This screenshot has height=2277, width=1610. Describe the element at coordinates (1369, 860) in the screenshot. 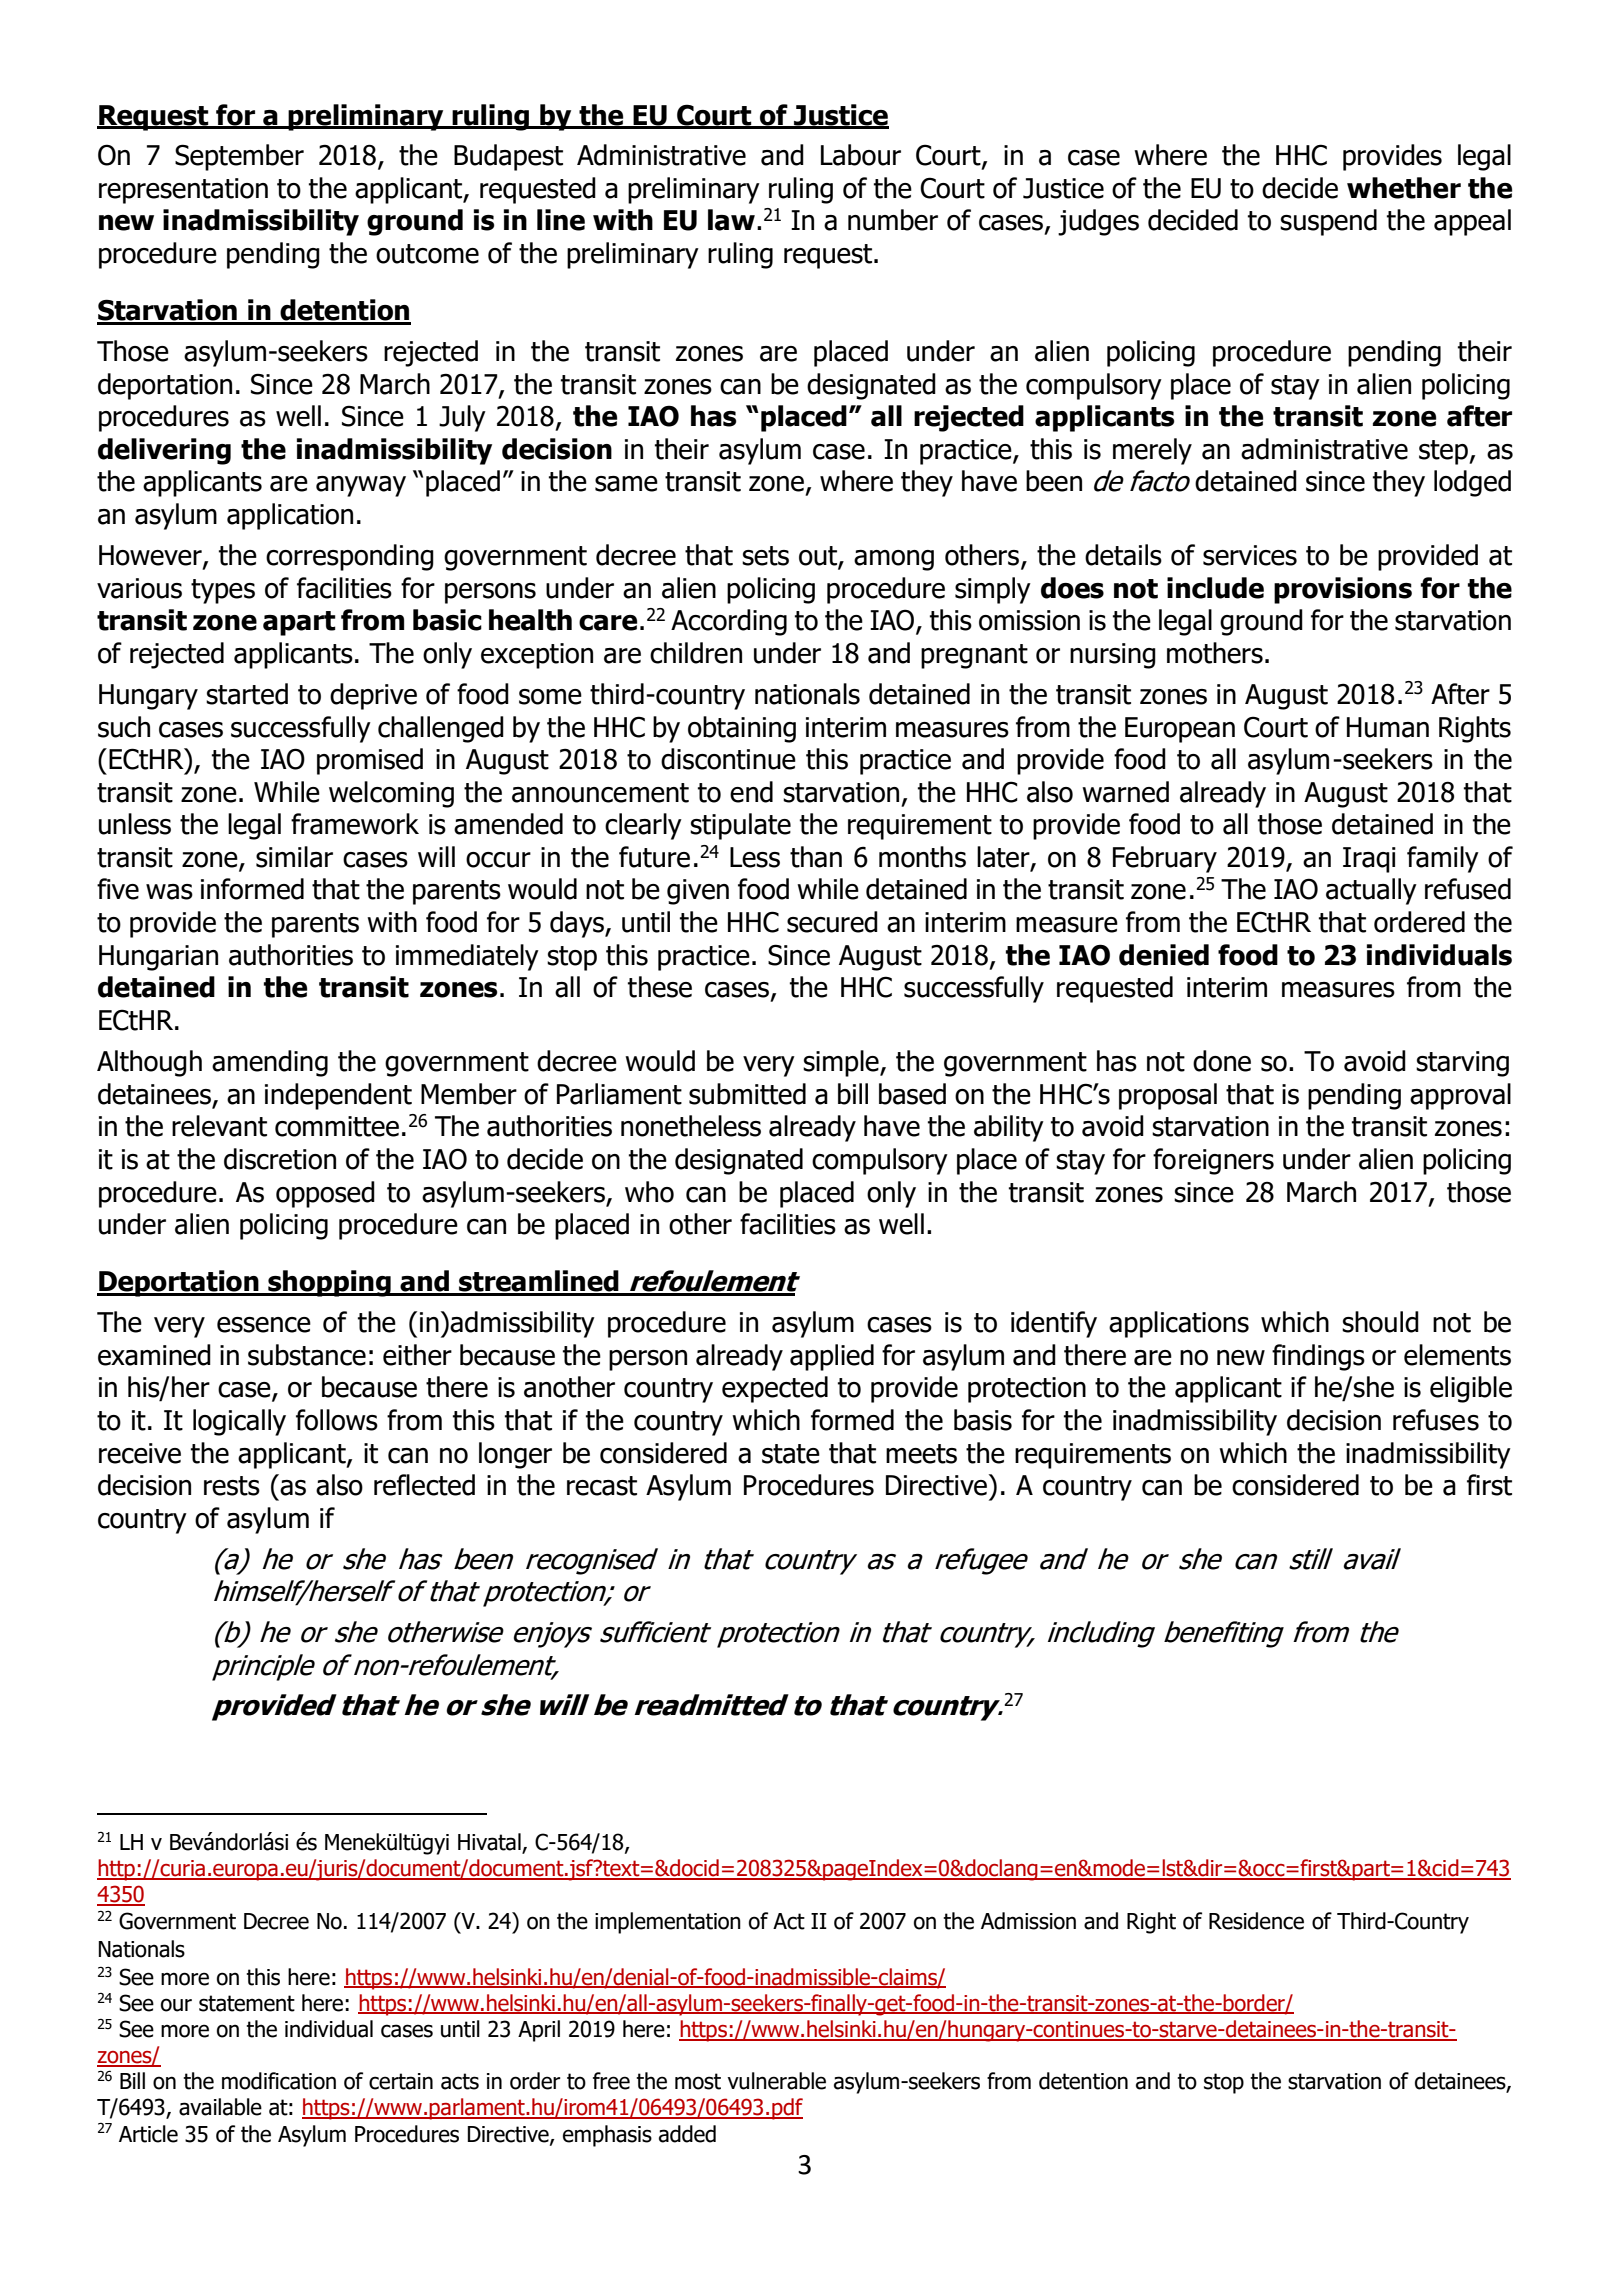

I see `Iraqi` at that location.
